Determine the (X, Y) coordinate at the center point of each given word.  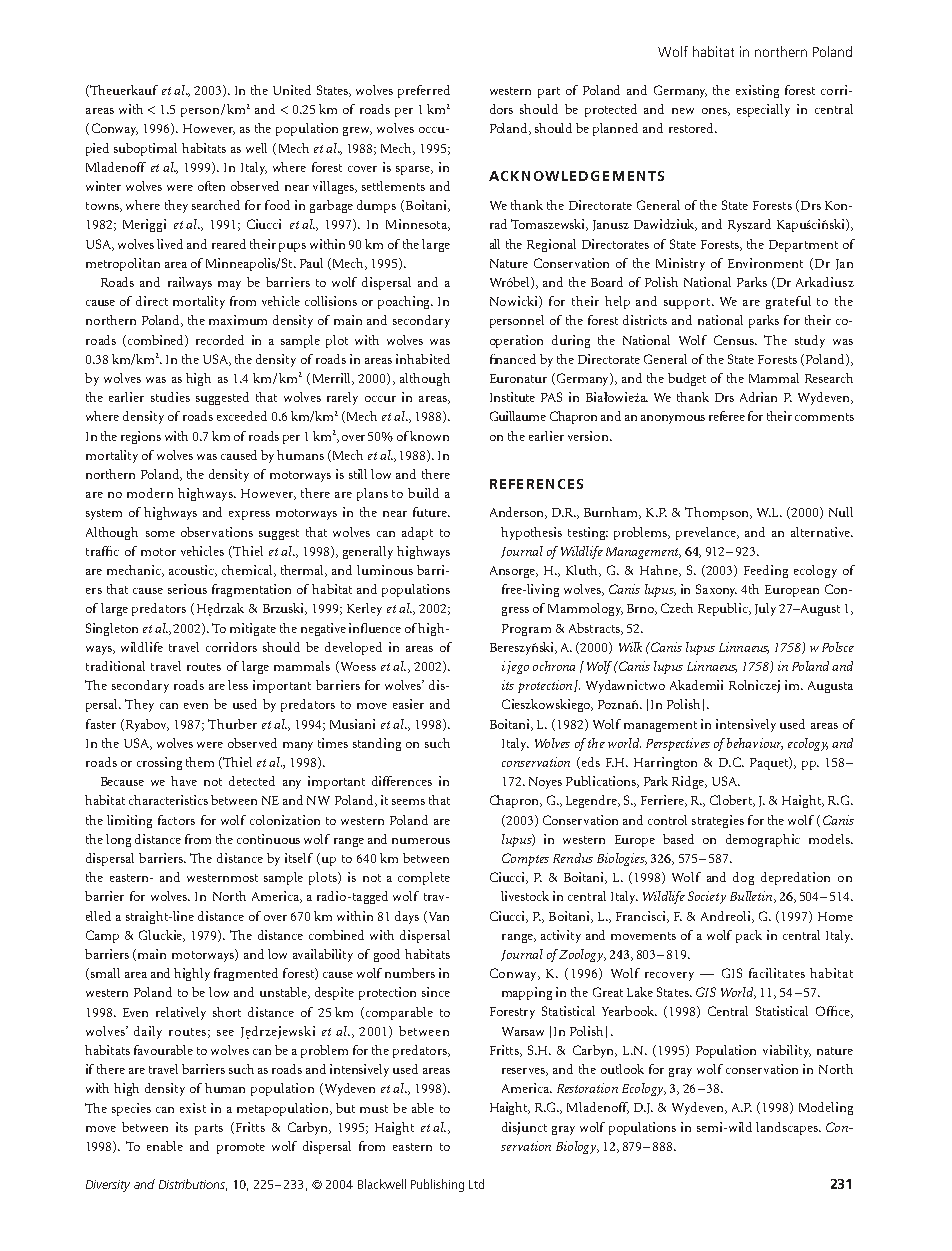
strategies (718, 821)
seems (408, 802)
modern (150, 493)
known (429, 436)
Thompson (718, 513)
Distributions (193, 1185)
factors (176, 820)
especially (763, 110)
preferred (424, 91)
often (211, 186)
